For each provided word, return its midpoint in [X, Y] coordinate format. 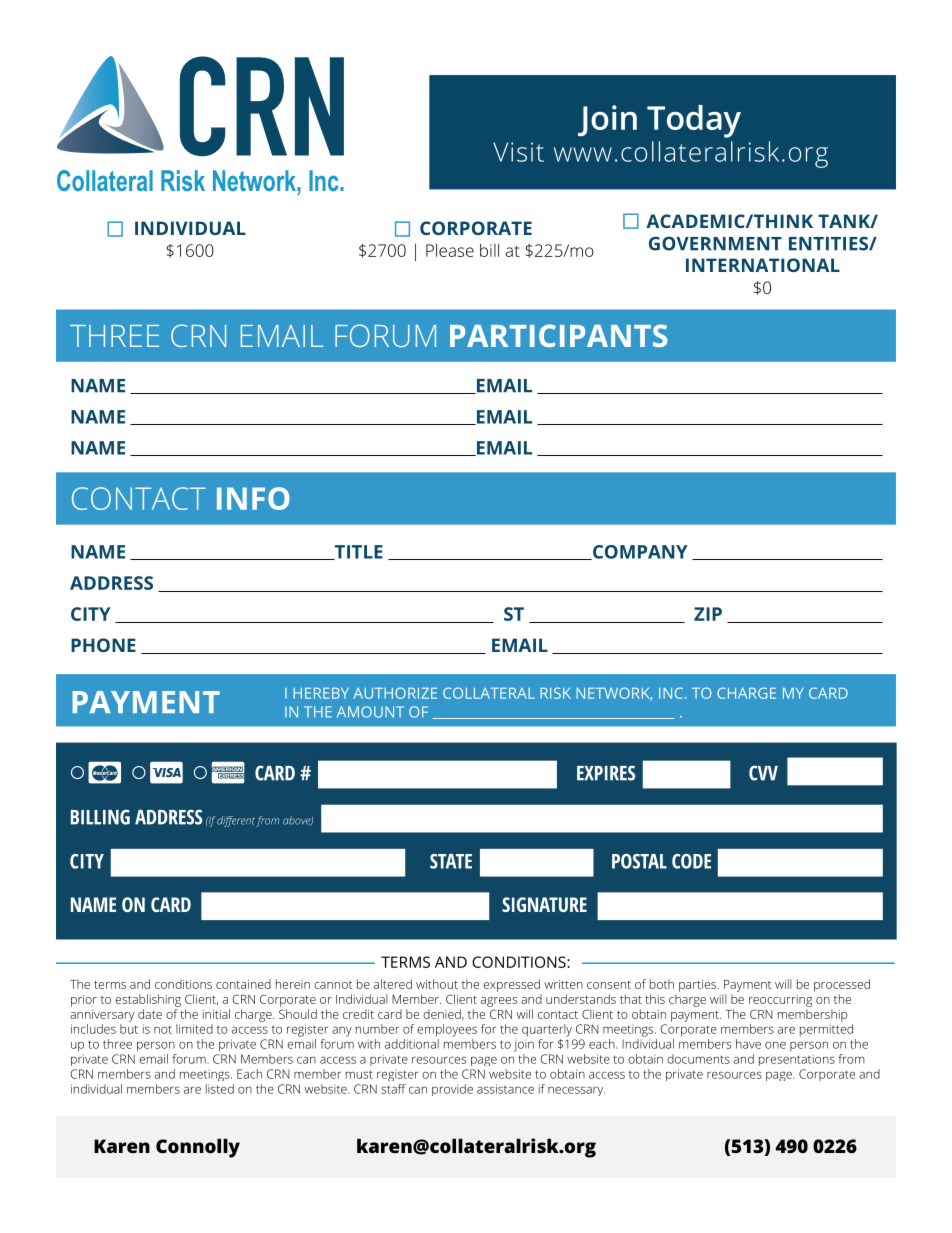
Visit [518, 152]
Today [694, 121]
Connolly [198, 1148]
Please [450, 250]
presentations [797, 1060]
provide [452, 1090]
